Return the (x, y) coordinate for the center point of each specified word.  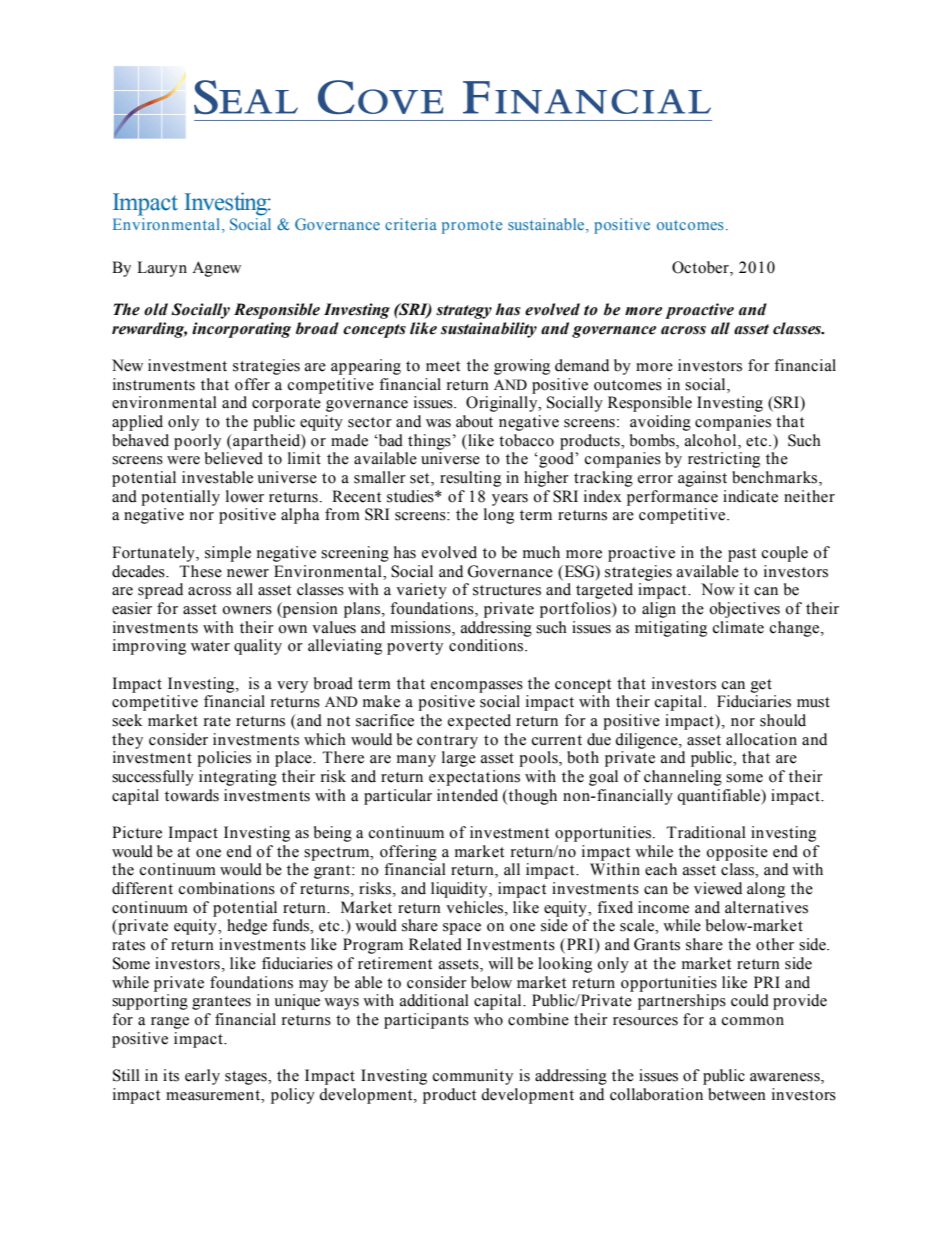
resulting (470, 479)
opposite (737, 853)
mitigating (671, 629)
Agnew (216, 269)
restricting (724, 460)
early (202, 1077)
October (701, 267)
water (210, 646)
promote (472, 227)
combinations (227, 888)
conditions (487, 645)
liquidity (460, 890)
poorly (197, 442)
